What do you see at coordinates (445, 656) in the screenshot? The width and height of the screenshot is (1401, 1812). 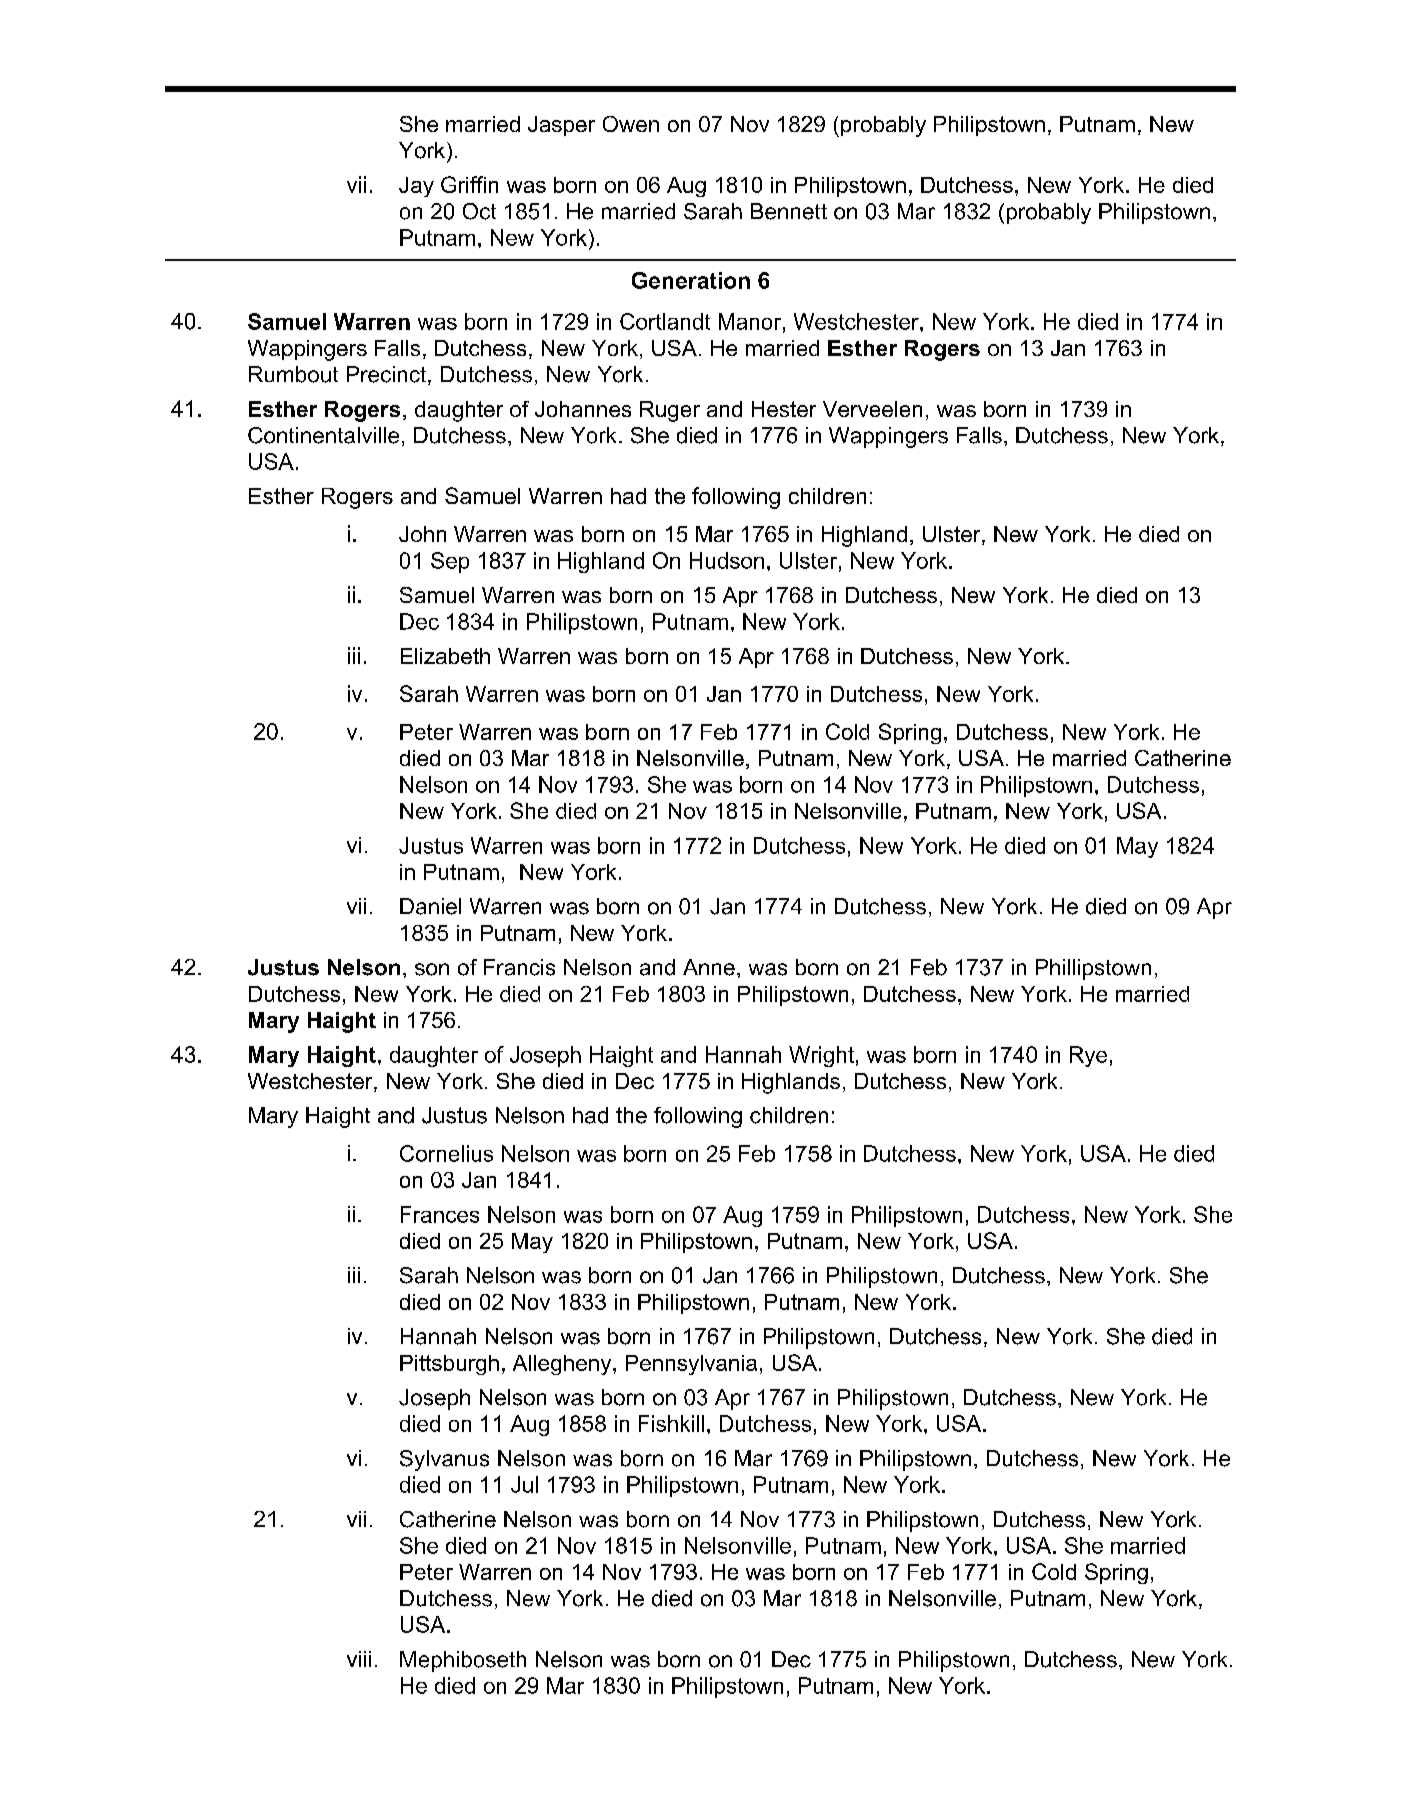 I see `Elizabeth` at bounding box center [445, 656].
